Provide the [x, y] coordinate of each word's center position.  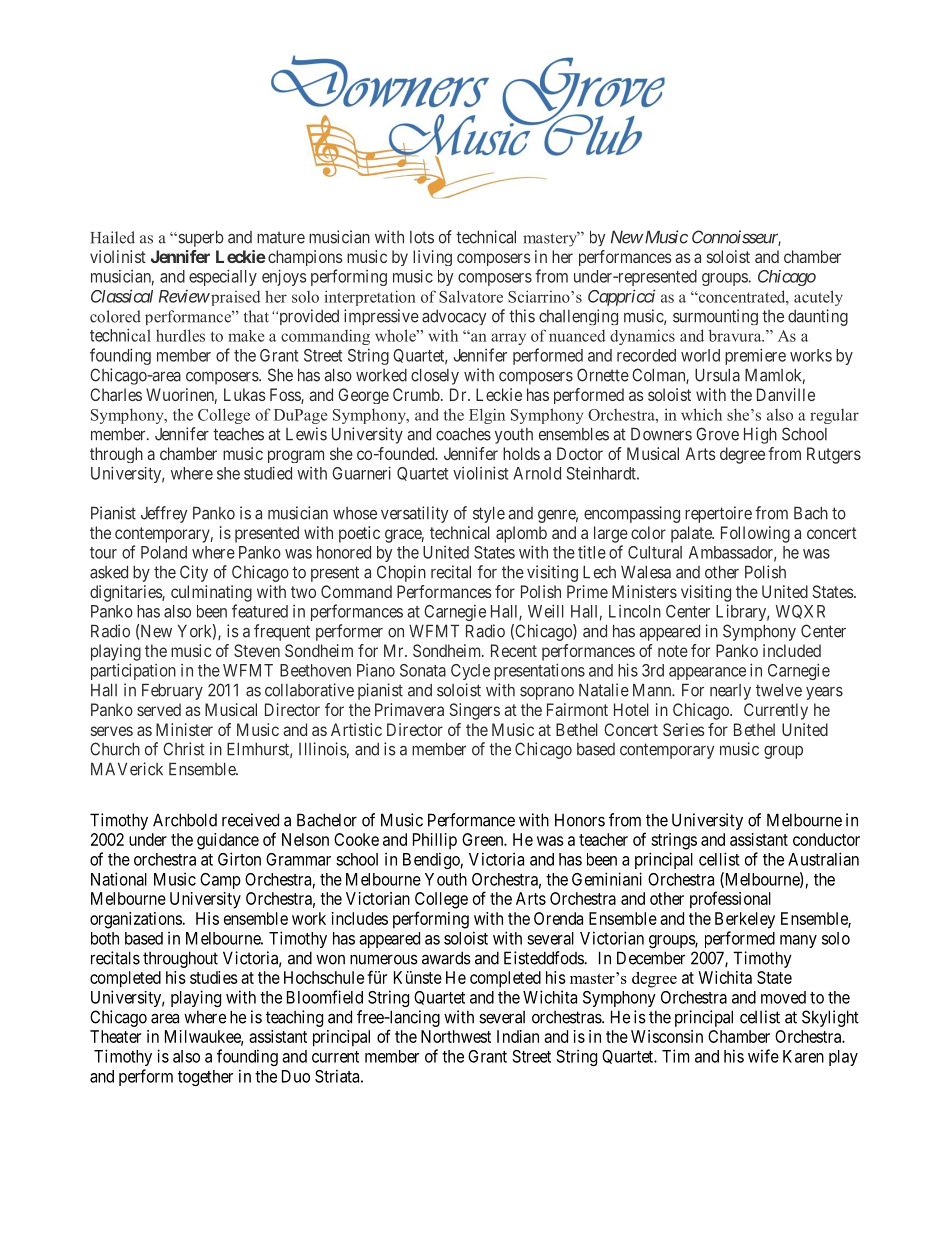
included [792, 650]
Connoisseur [736, 238]
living [432, 258]
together [205, 1078]
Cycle [470, 672]
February [172, 691]
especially [223, 277]
